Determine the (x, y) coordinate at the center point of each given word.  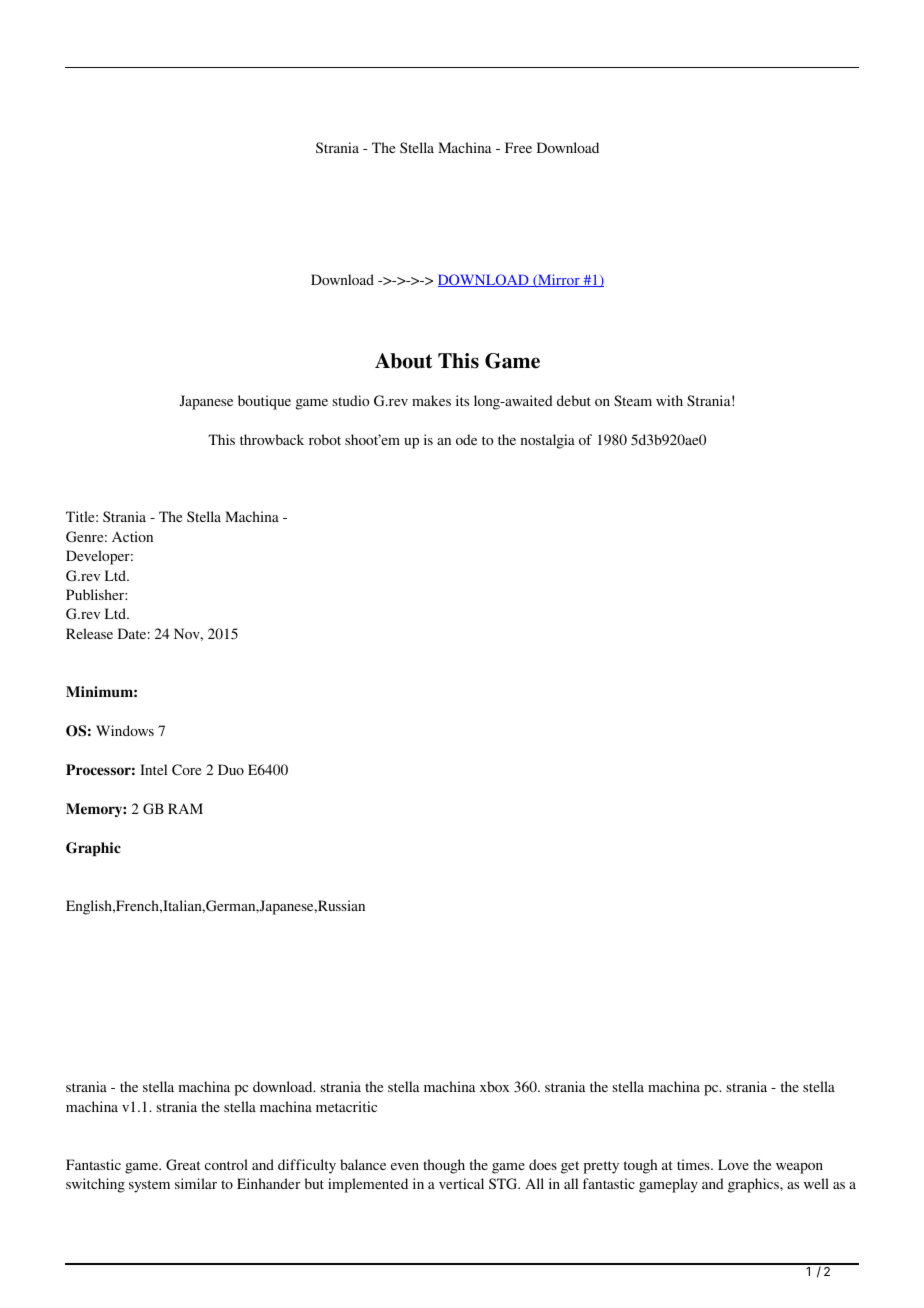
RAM (185, 808)
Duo (231, 769)
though (444, 1166)
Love (733, 1164)
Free (518, 147)
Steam (633, 400)
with (669, 400)
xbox (494, 1086)
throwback (272, 439)
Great (183, 1164)
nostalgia (547, 441)
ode (466, 439)
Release (89, 633)
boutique (264, 402)
